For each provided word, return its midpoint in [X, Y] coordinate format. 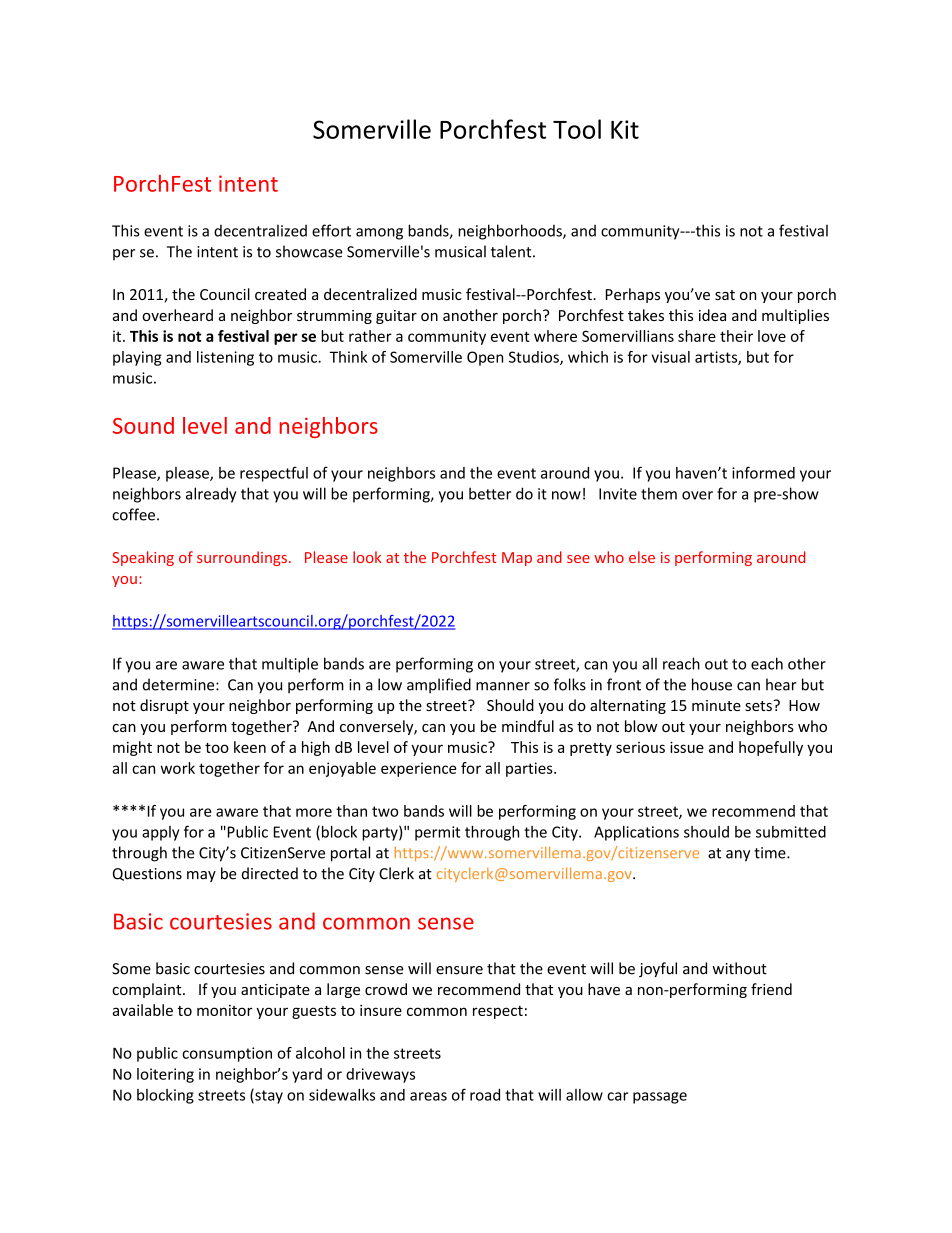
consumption [227, 1054]
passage [660, 1098]
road [485, 1095]
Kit [625, 129]
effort [331, 230]
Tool [577, 129]
